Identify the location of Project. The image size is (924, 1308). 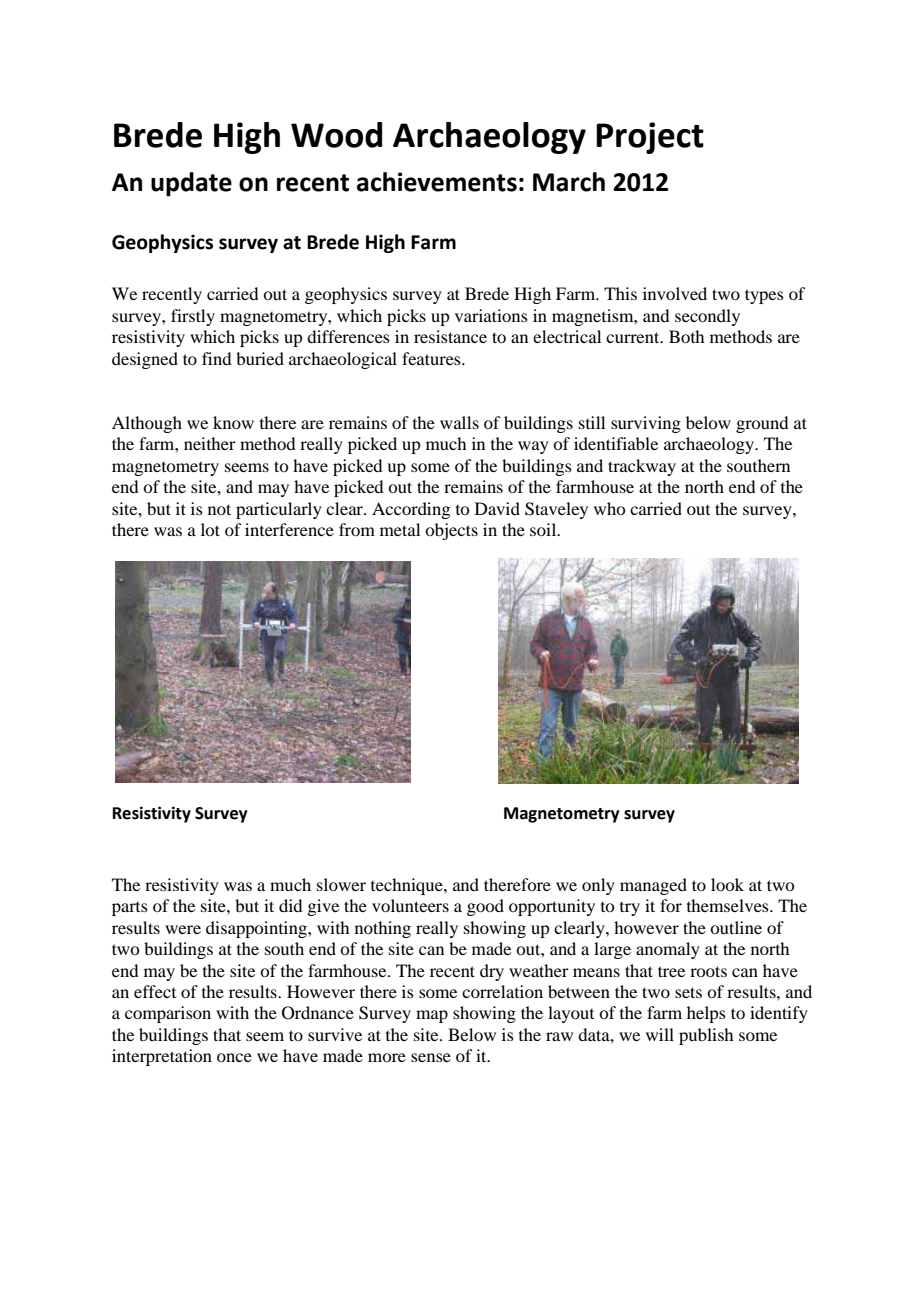
(650, 138).
